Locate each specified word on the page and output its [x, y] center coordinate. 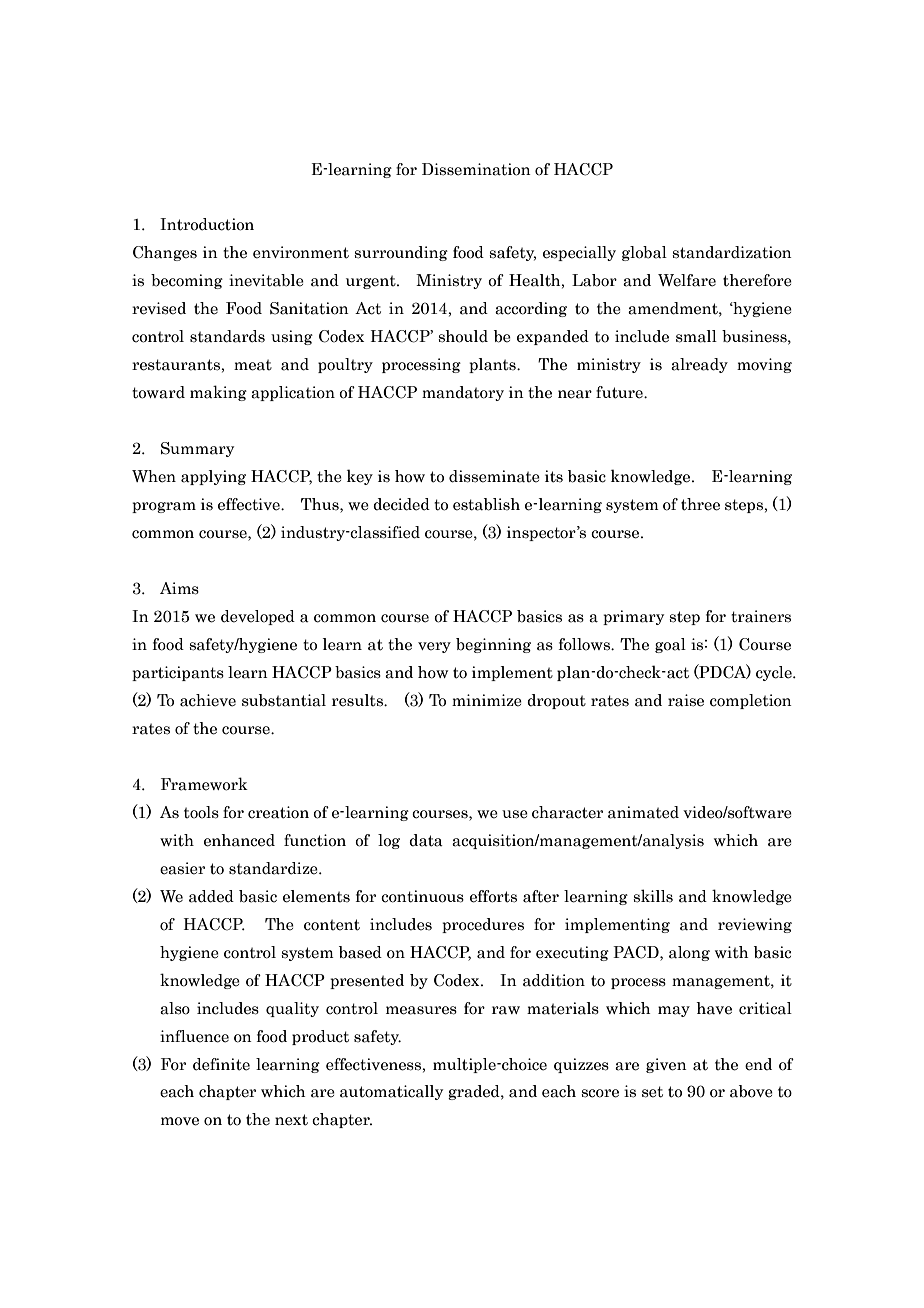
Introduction [207, 224]
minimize [487, 700]
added [211, 896]
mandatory [463, 393]
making [218, 393]
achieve [208, 700]
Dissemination [476, 169]
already [699, 365]
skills [653, 896]
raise [686, 700]
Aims [179, 588]
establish [486, 504]
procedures [483, 925]
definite [221, 1064]
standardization [732, 252]
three [700, 504]
